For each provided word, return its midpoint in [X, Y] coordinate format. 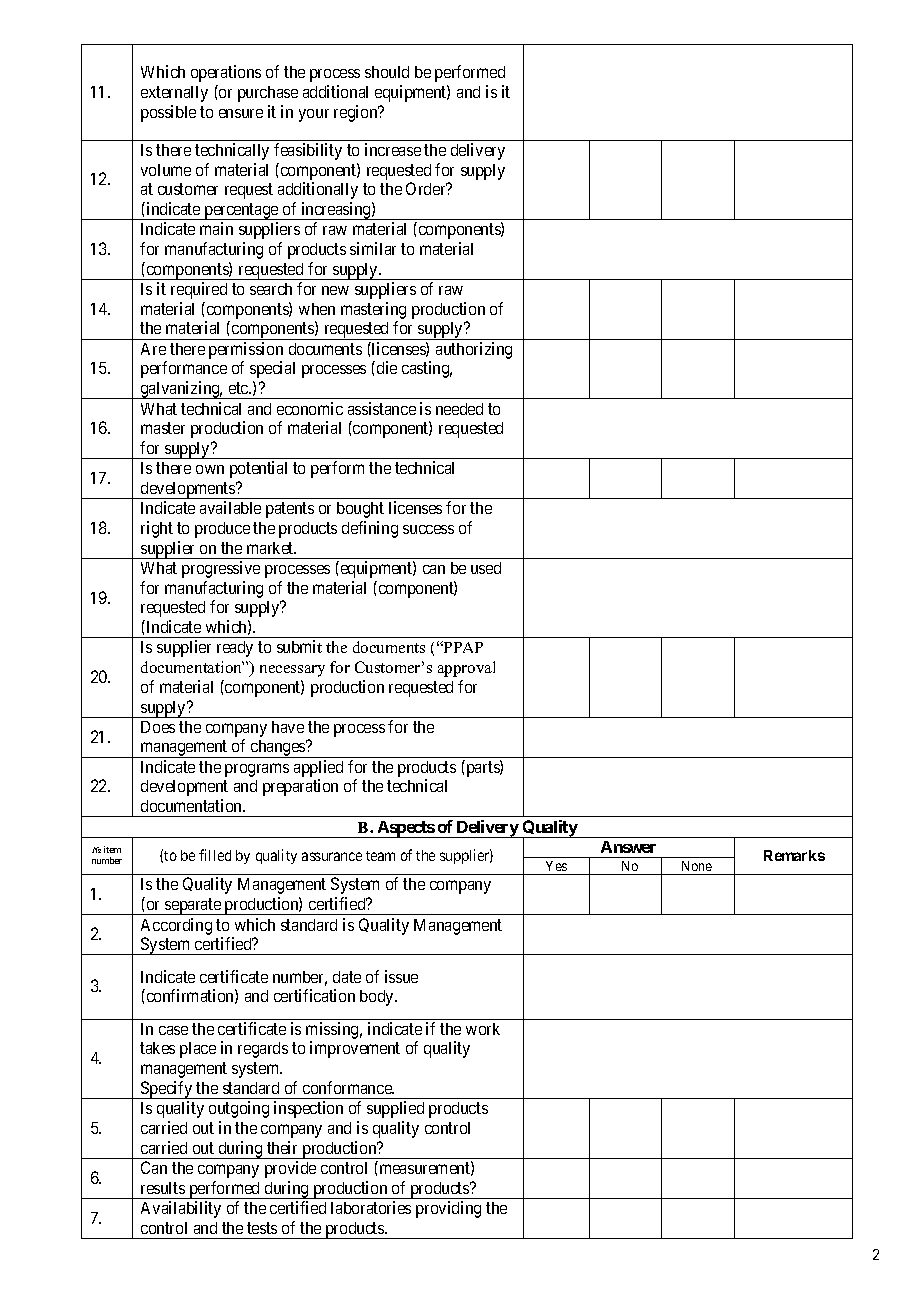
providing [448, 1209]
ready [235, 649]
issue [401, 976]
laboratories [371, 1207]
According [176, 926]
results [163, 1188]
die [385, 367]
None [697, 866]
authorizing [474, 350]
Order [427, 188]
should [387, 72]
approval [466, 669]
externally [174, 94]
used [486, 568]
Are [153, 349]
